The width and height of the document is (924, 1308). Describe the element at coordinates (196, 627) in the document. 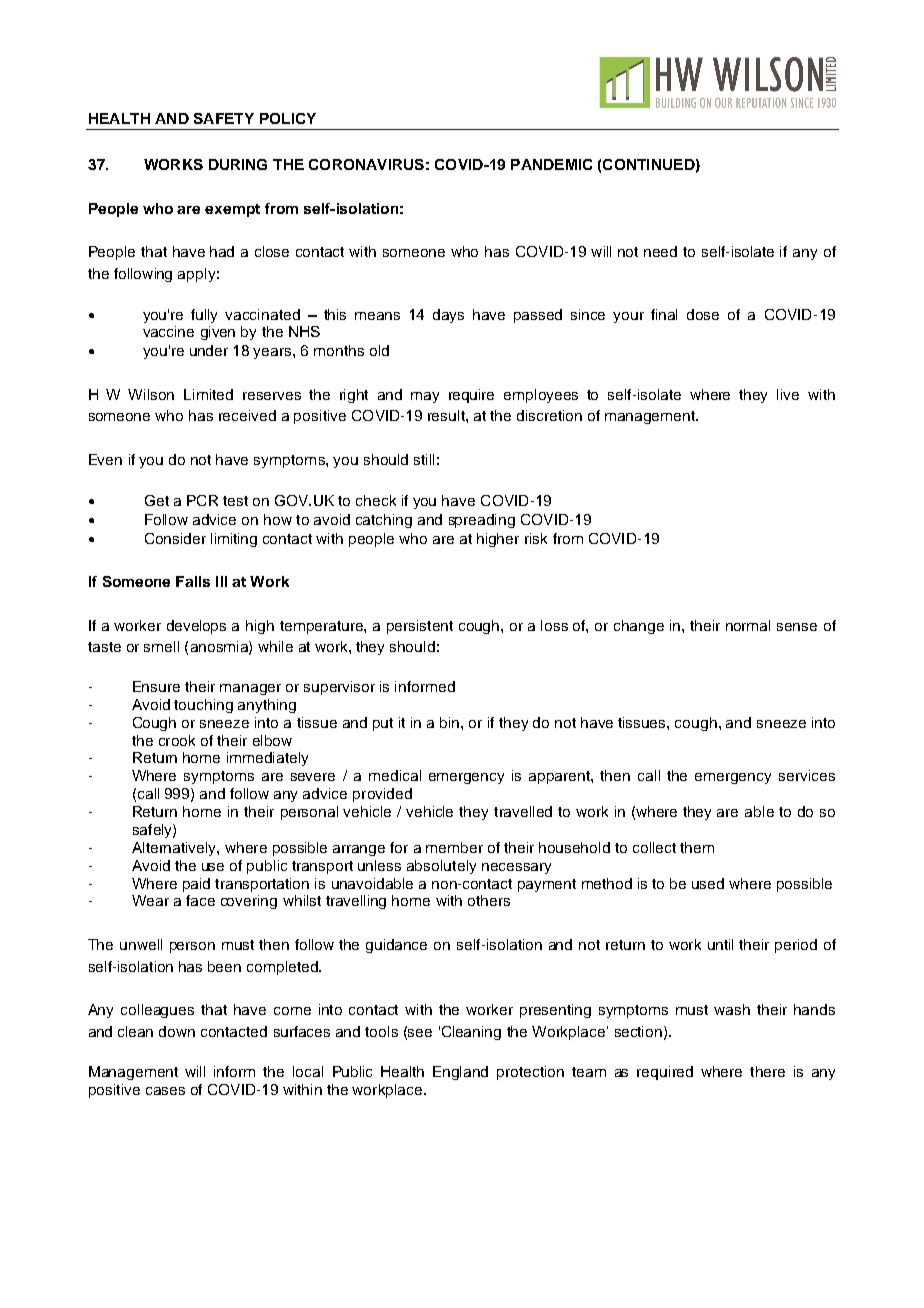

I see `develops` at that location.
